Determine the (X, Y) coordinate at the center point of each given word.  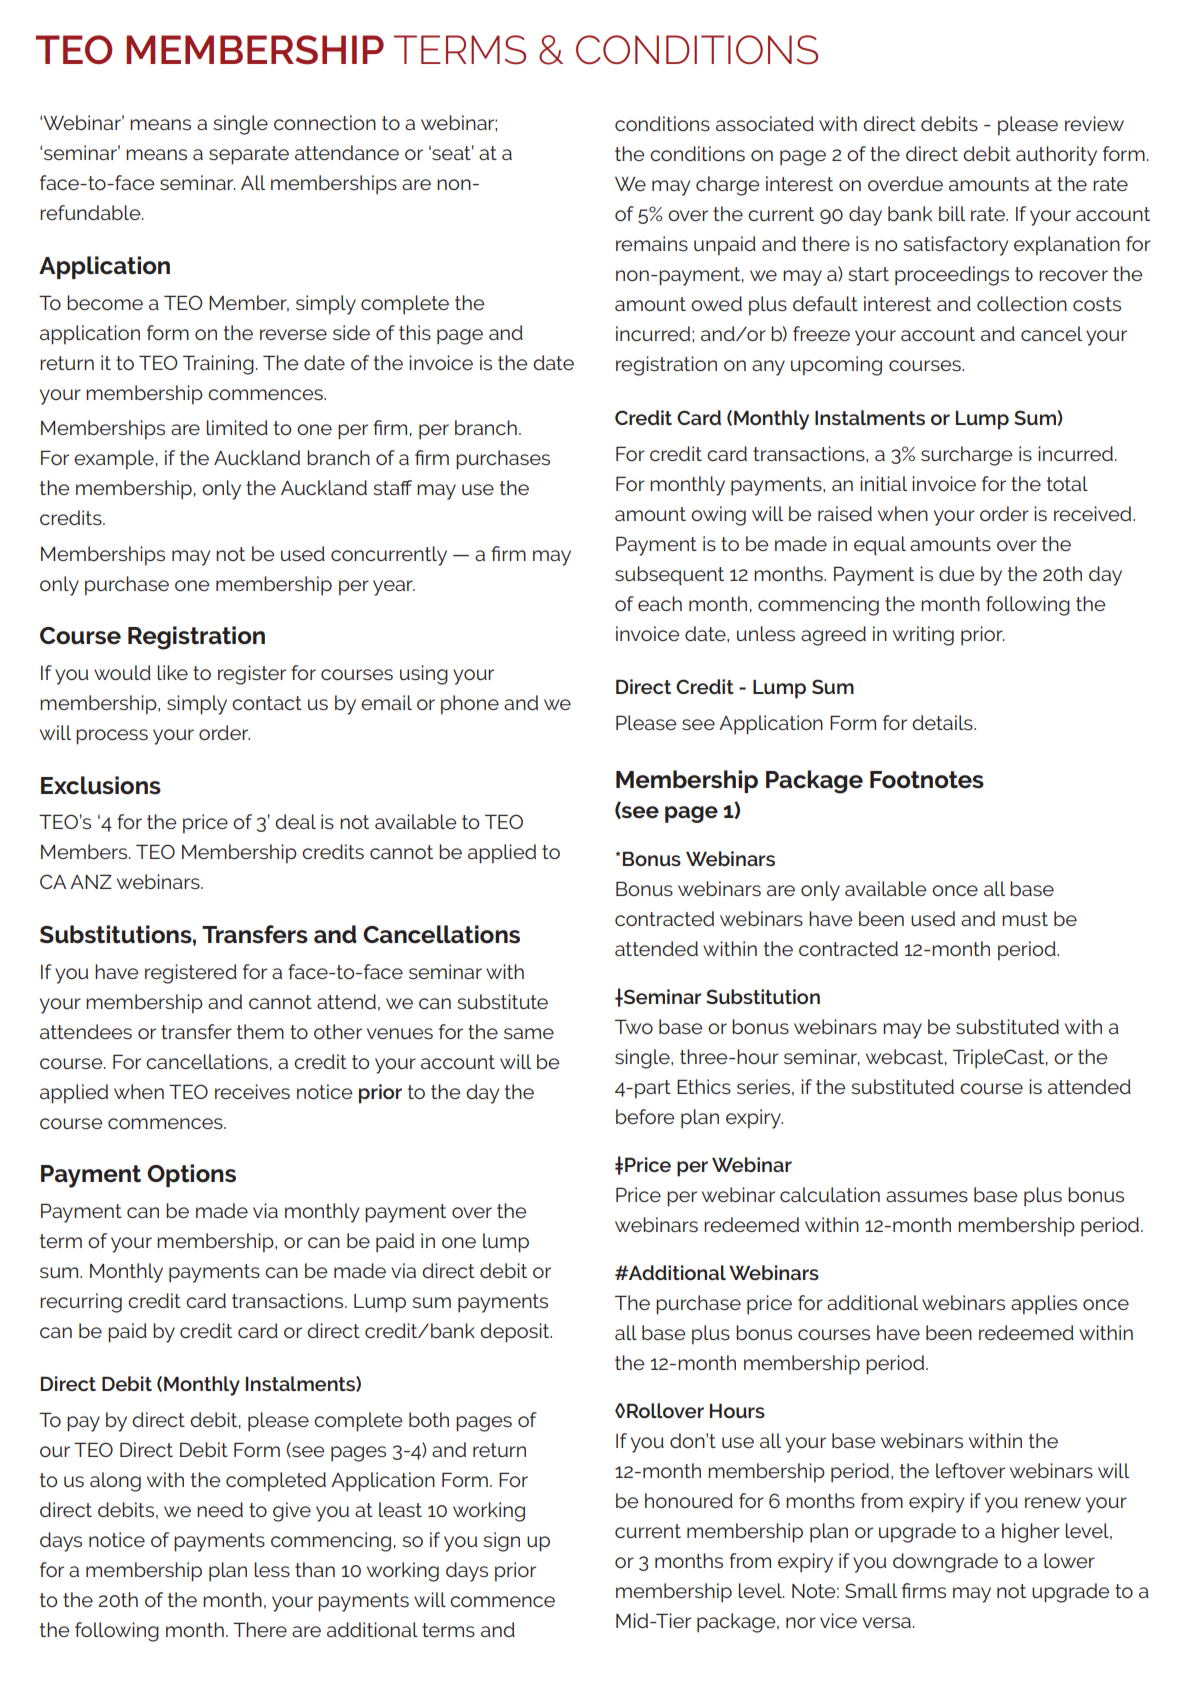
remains (652, 243)
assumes (927, 1196)
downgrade (945, 1563)
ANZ (91, 881)
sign (501, 1542)
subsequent (669, 575)
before (645, 1116)
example (114, 460)
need (220, 1509)
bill (952, 213)
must (1025, 919)
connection (325, 122)
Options (191, 1175)
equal (880, 545)
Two (634, 1026)
